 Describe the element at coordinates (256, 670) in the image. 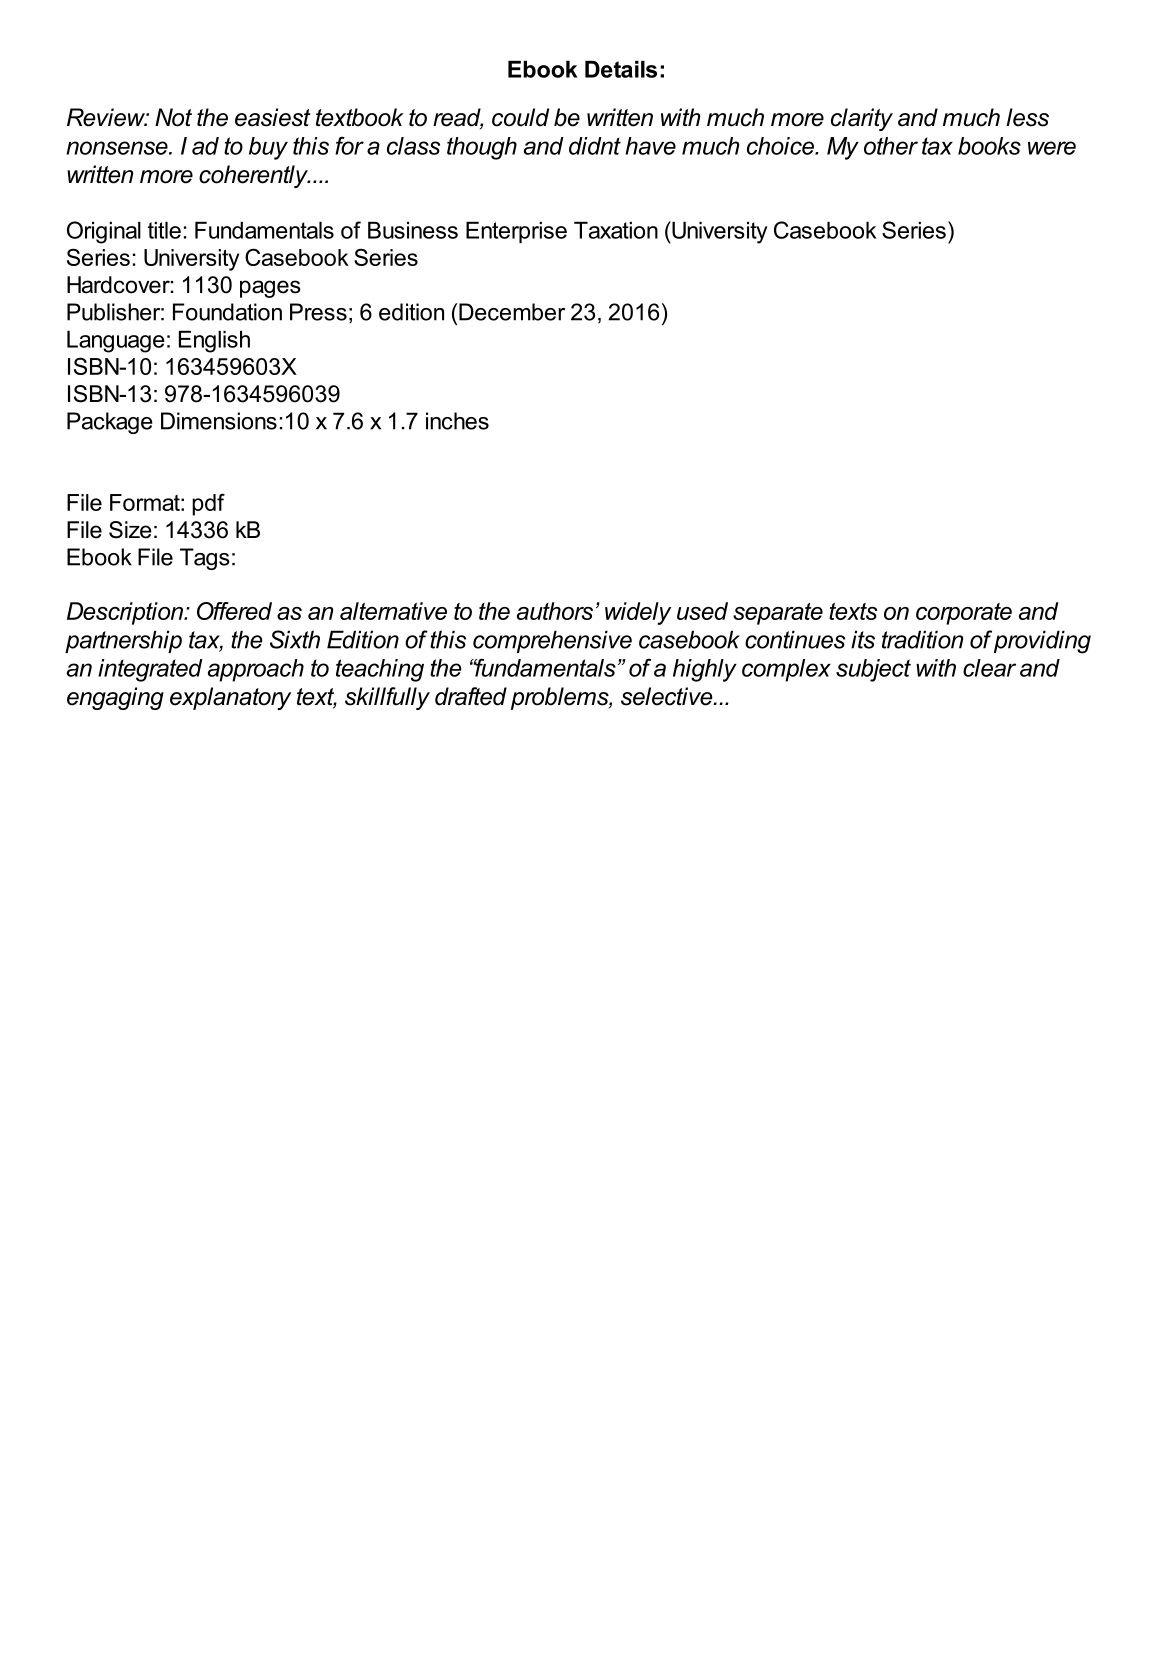

I see `approach` at that location.
